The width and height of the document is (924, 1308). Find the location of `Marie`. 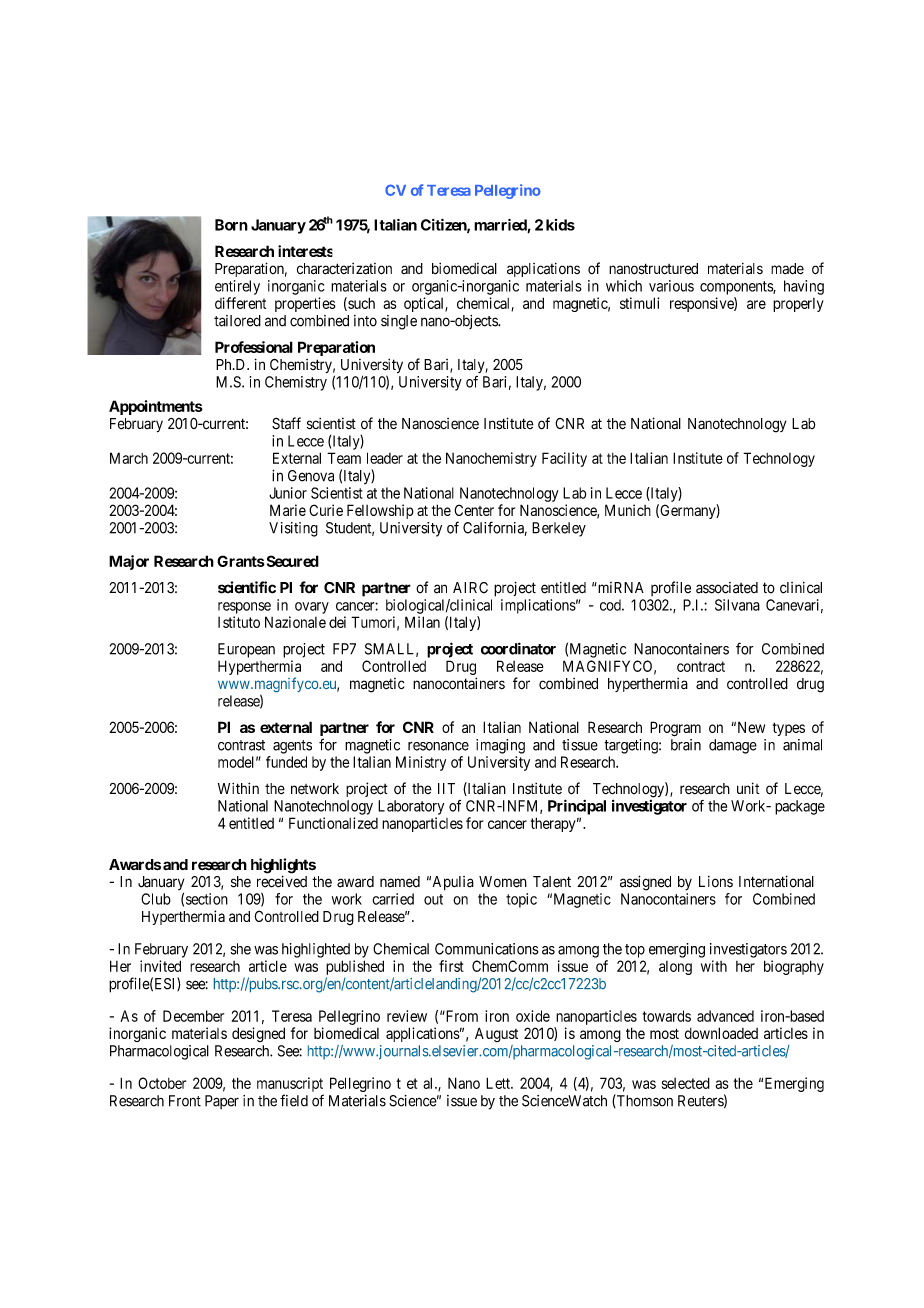

Marie is located at coordinates (288, 510).
